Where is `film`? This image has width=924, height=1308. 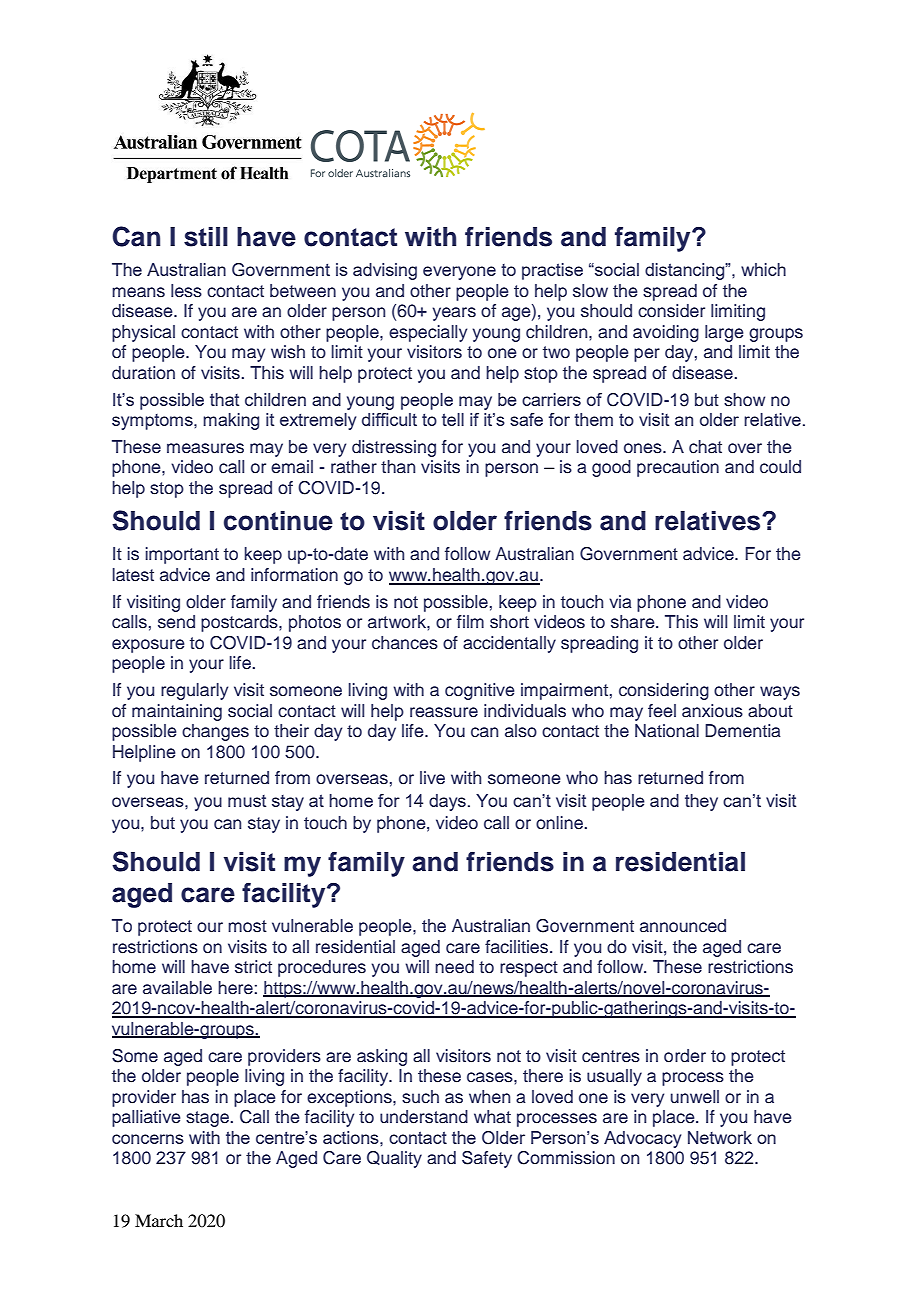 film is located at coordinates (470, 621).
